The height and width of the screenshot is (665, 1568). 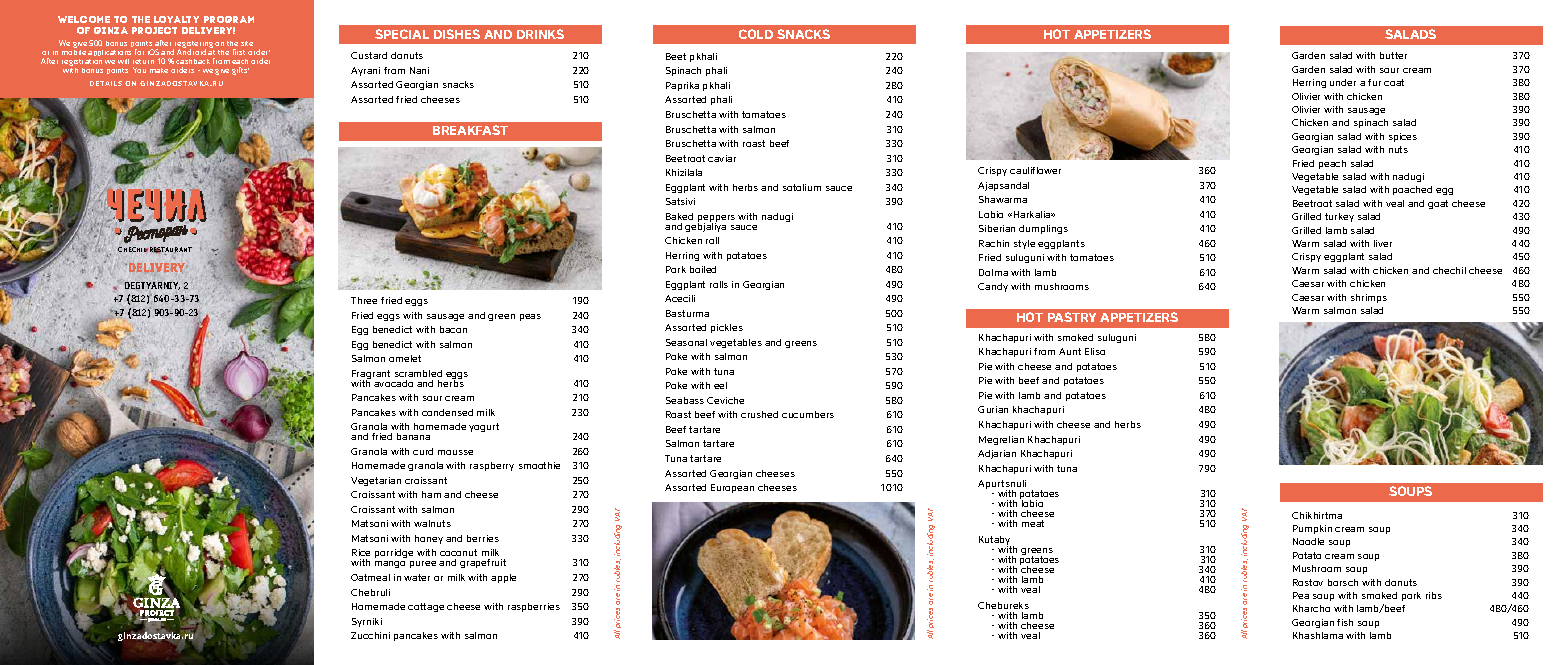 I want to click on RESTAURANT, so click(x=171, y=251).
